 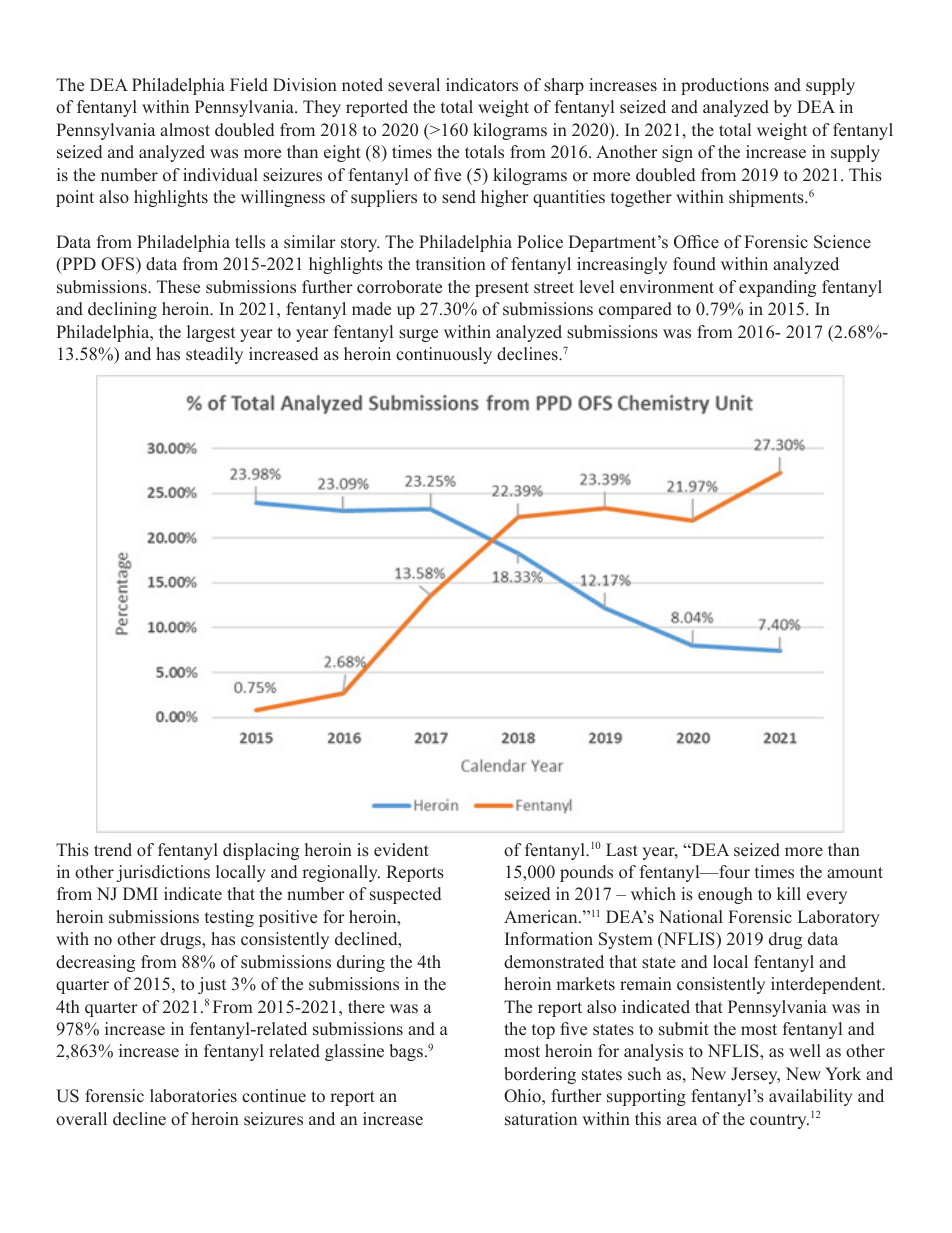 I want to click on availability, so click(x=811, y=1097).
